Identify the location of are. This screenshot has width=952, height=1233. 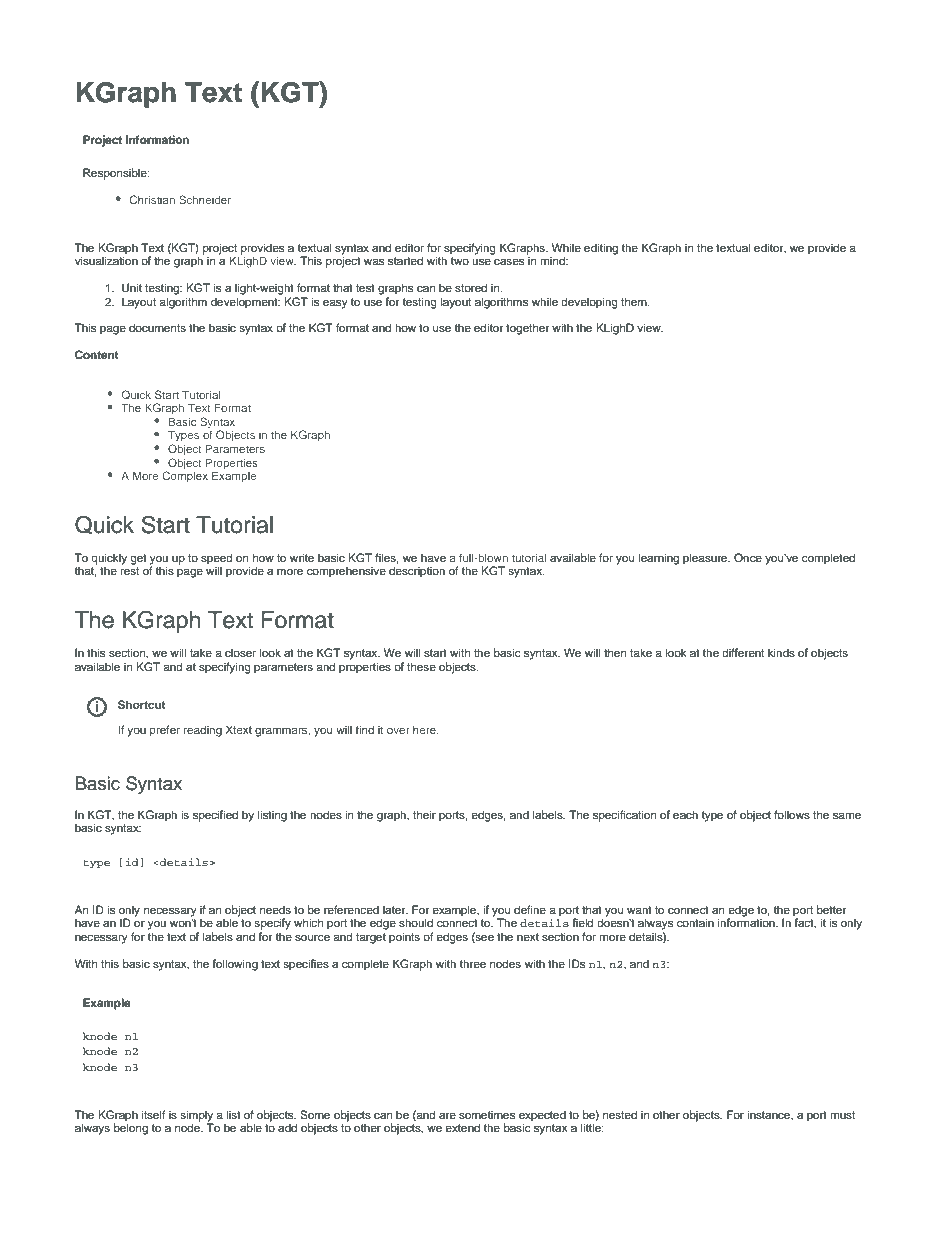
(447, 1115).
